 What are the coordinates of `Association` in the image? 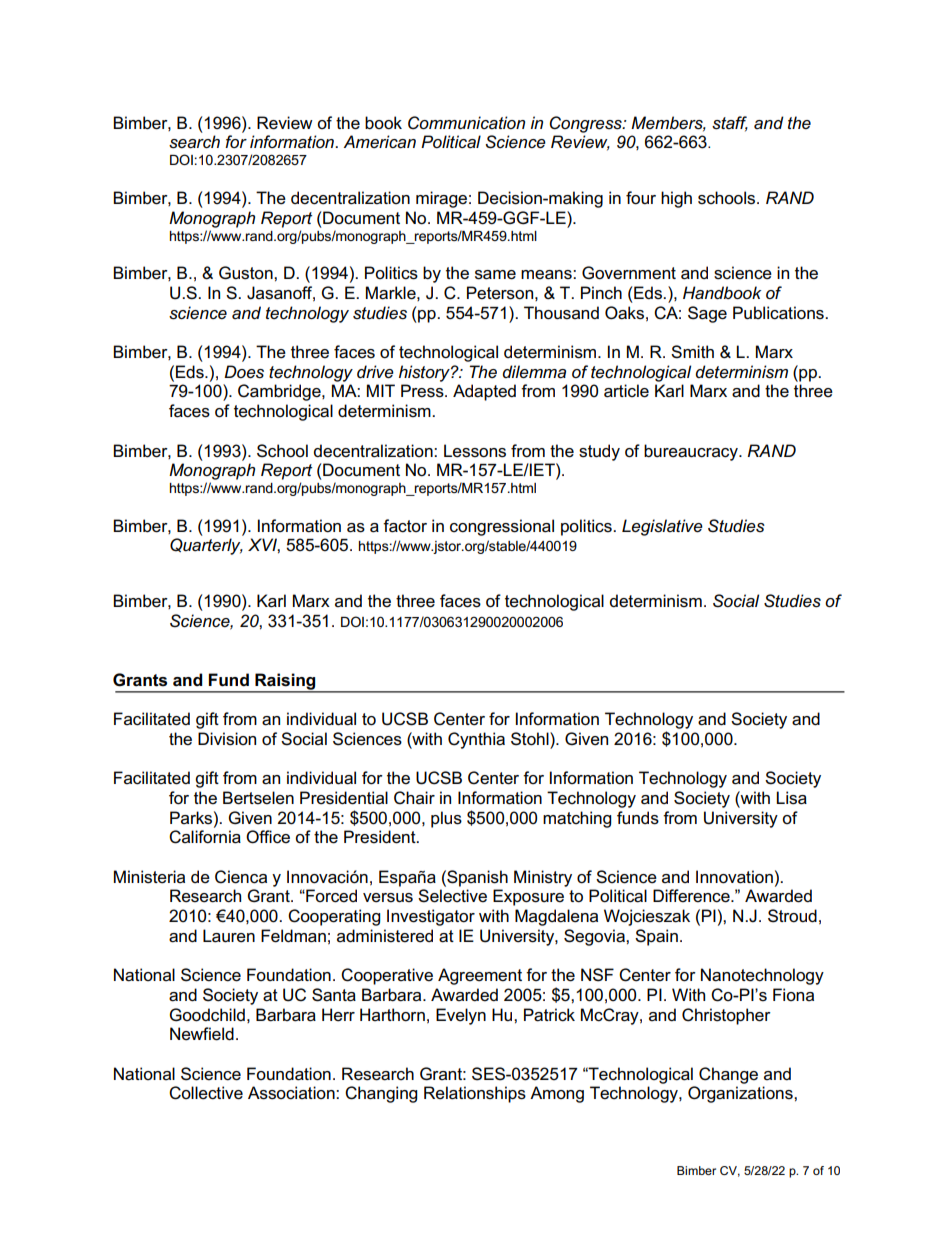 It's located at (292, 1093).
